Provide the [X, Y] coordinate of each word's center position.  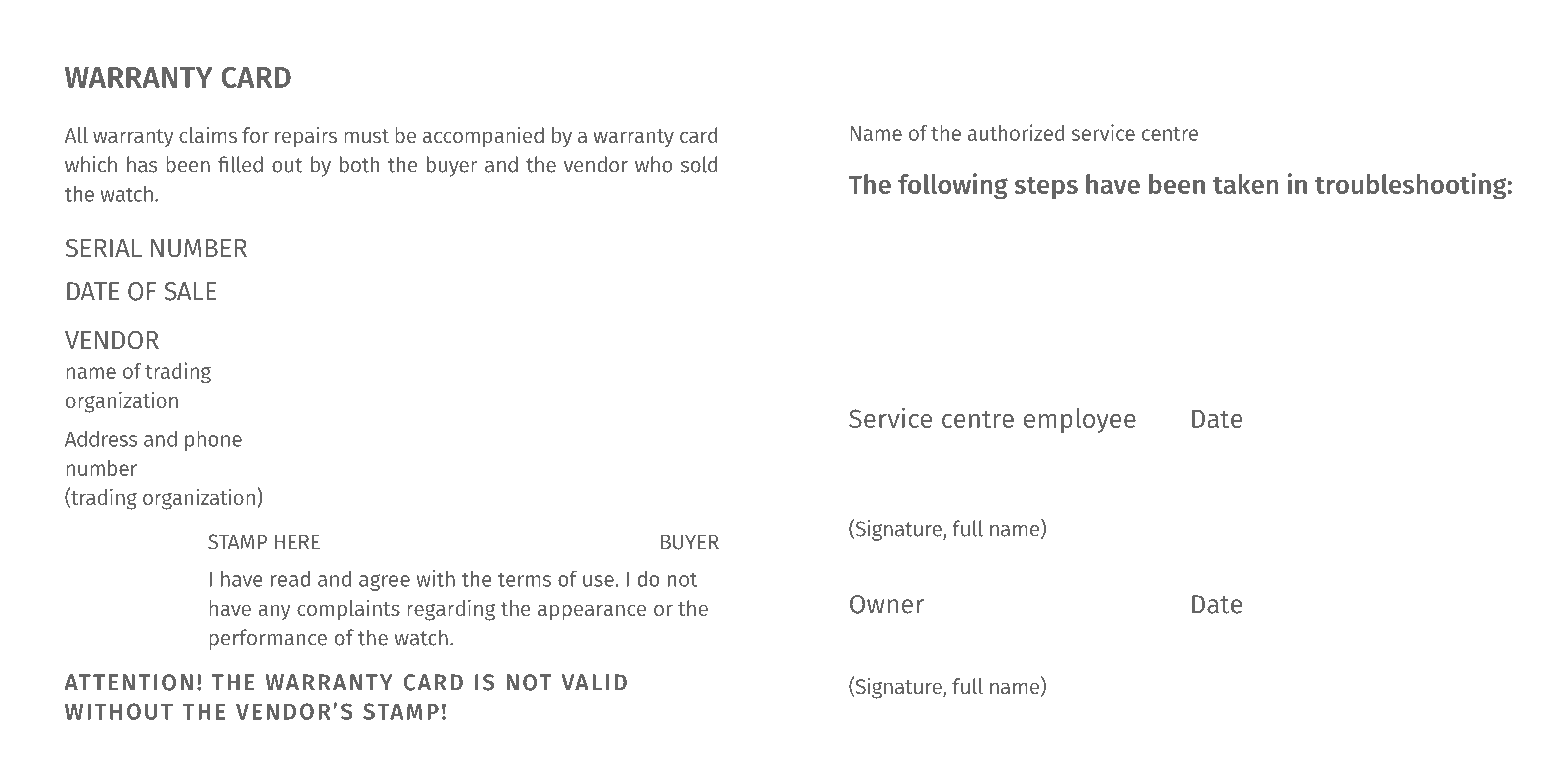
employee [1080, 420]
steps [1046, 188]
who [653, 164]
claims [208, 135]
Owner [887, 604]
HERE [297, 541]
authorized [1016, 132]
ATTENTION [128, 682]
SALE [190, 291]
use [599, 581]
